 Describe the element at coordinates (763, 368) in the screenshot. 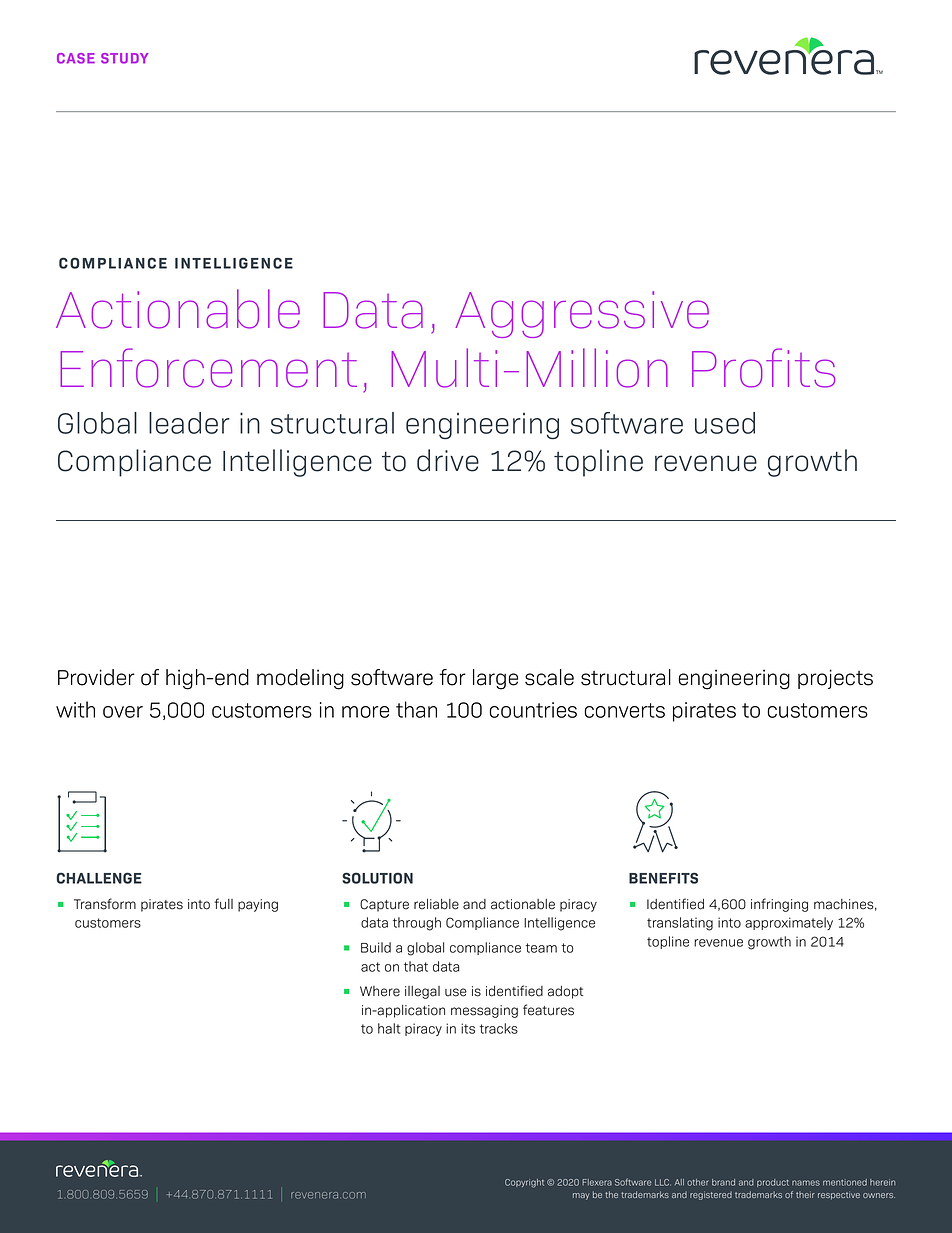

I see `Profits` at that location.
